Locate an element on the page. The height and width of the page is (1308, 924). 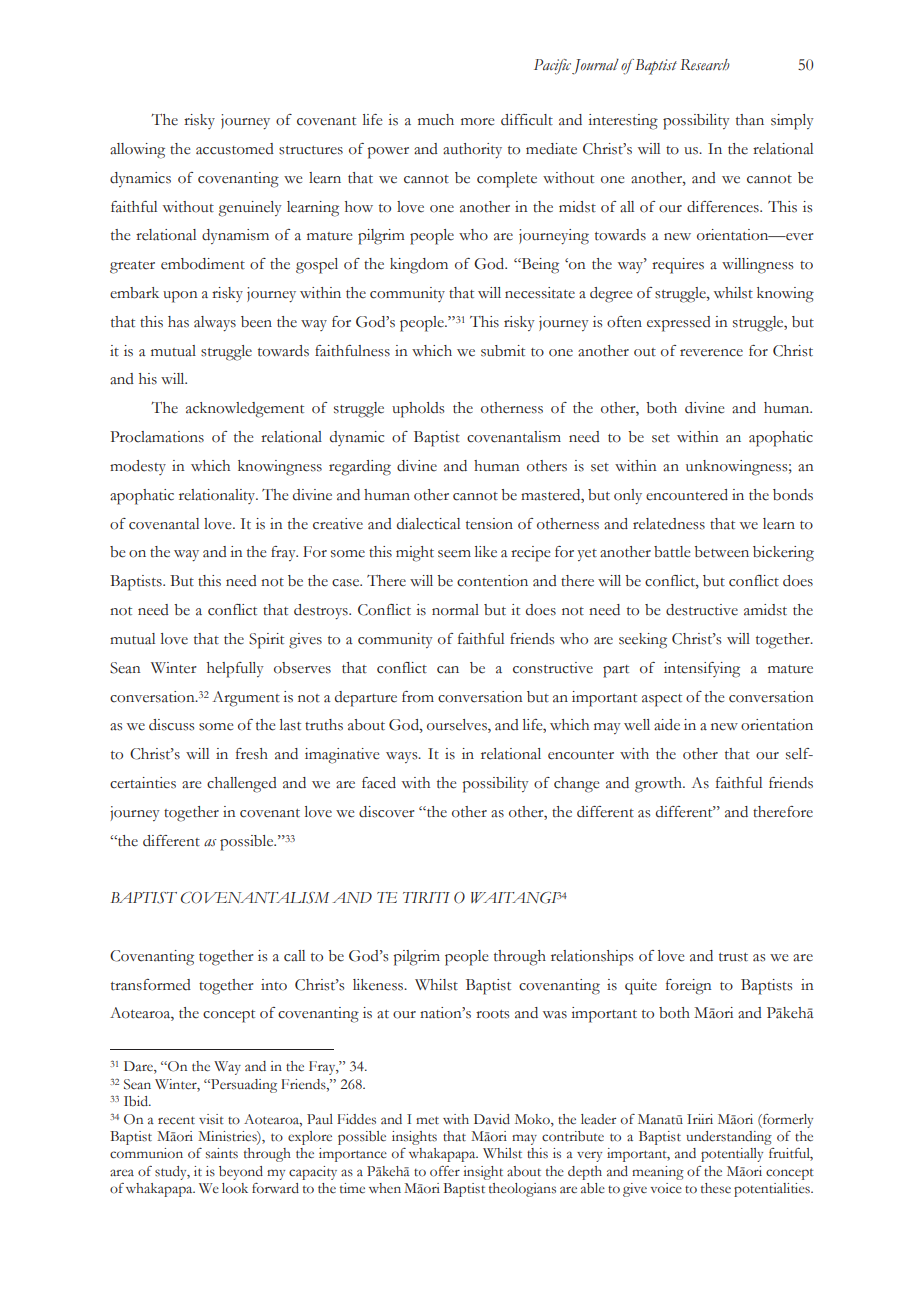
potentially is located at coordinates (732, 1155).
